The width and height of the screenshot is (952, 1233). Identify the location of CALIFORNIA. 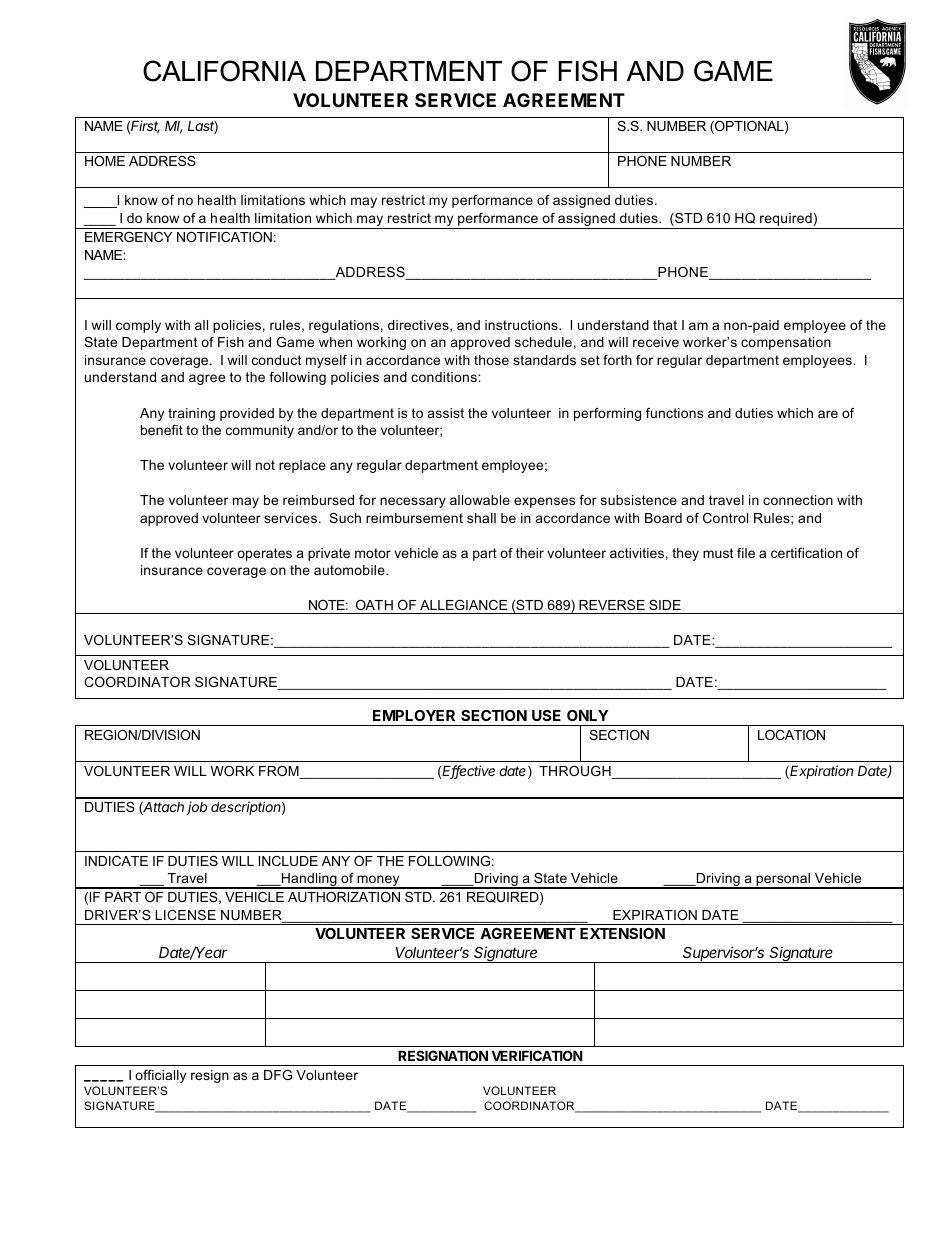
(224, 71).
